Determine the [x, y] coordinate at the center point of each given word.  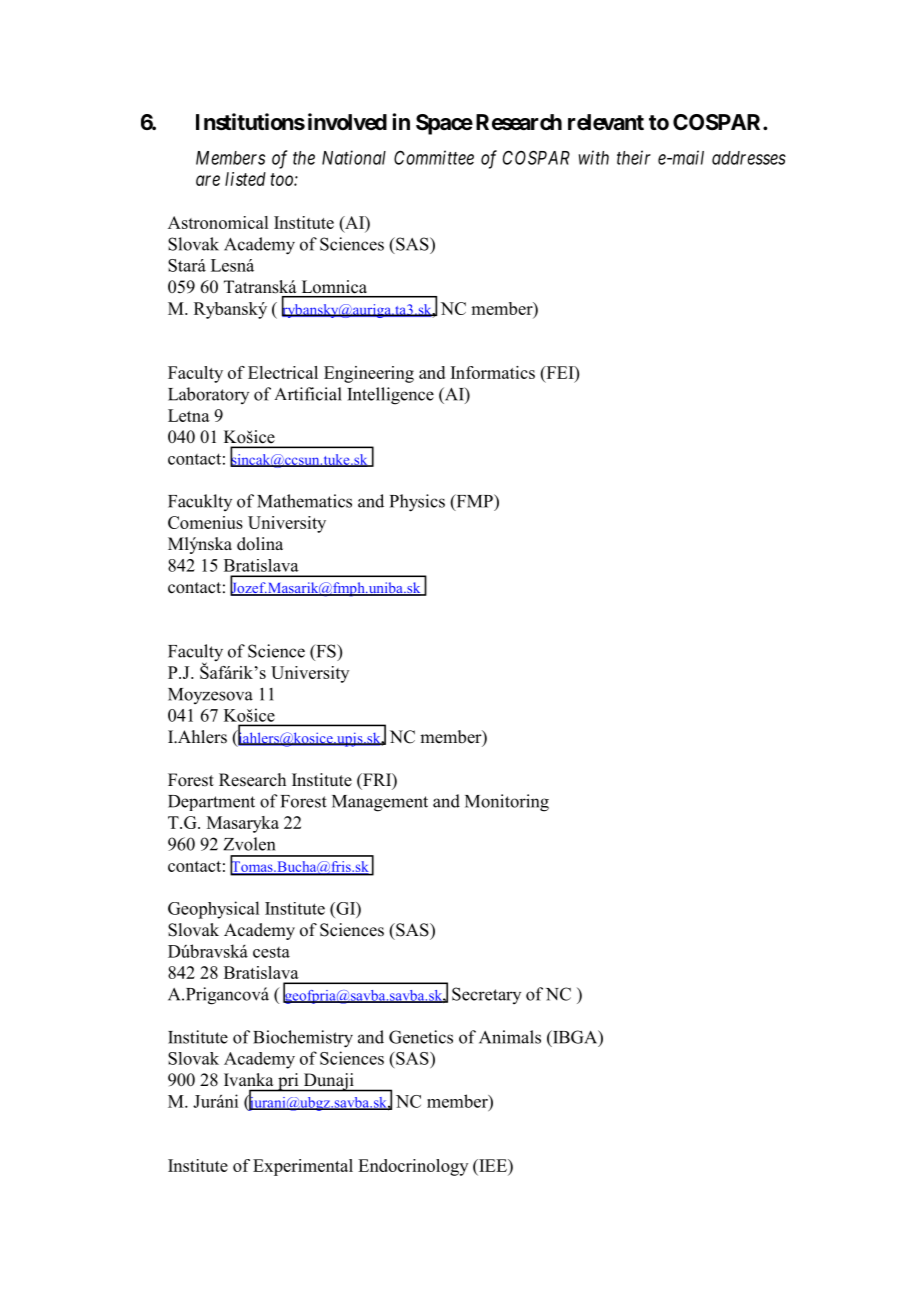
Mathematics [304, 501]
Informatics [493, 372]
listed [245, 179]
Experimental [303, 1167]
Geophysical [213, 910]
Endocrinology [413, 1167]
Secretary [486, 995]
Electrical [283, 372]
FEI [560, 372]
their [634, 157]
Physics [417, 503]
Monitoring [507, 803]
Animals [510, 1037]
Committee [434, 157]
